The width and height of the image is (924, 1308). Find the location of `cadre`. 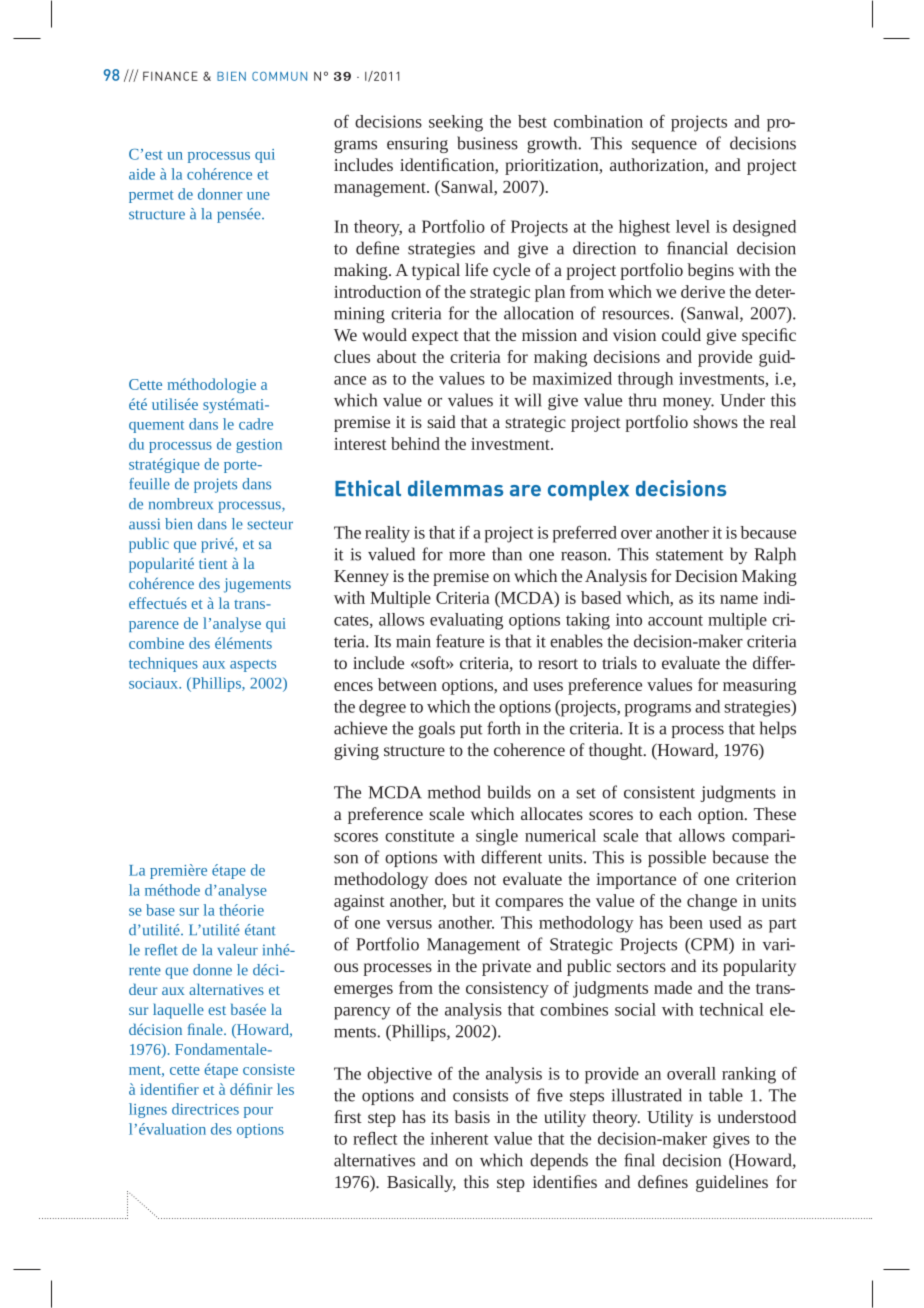

cadre is located at coordinates (256, 424).
